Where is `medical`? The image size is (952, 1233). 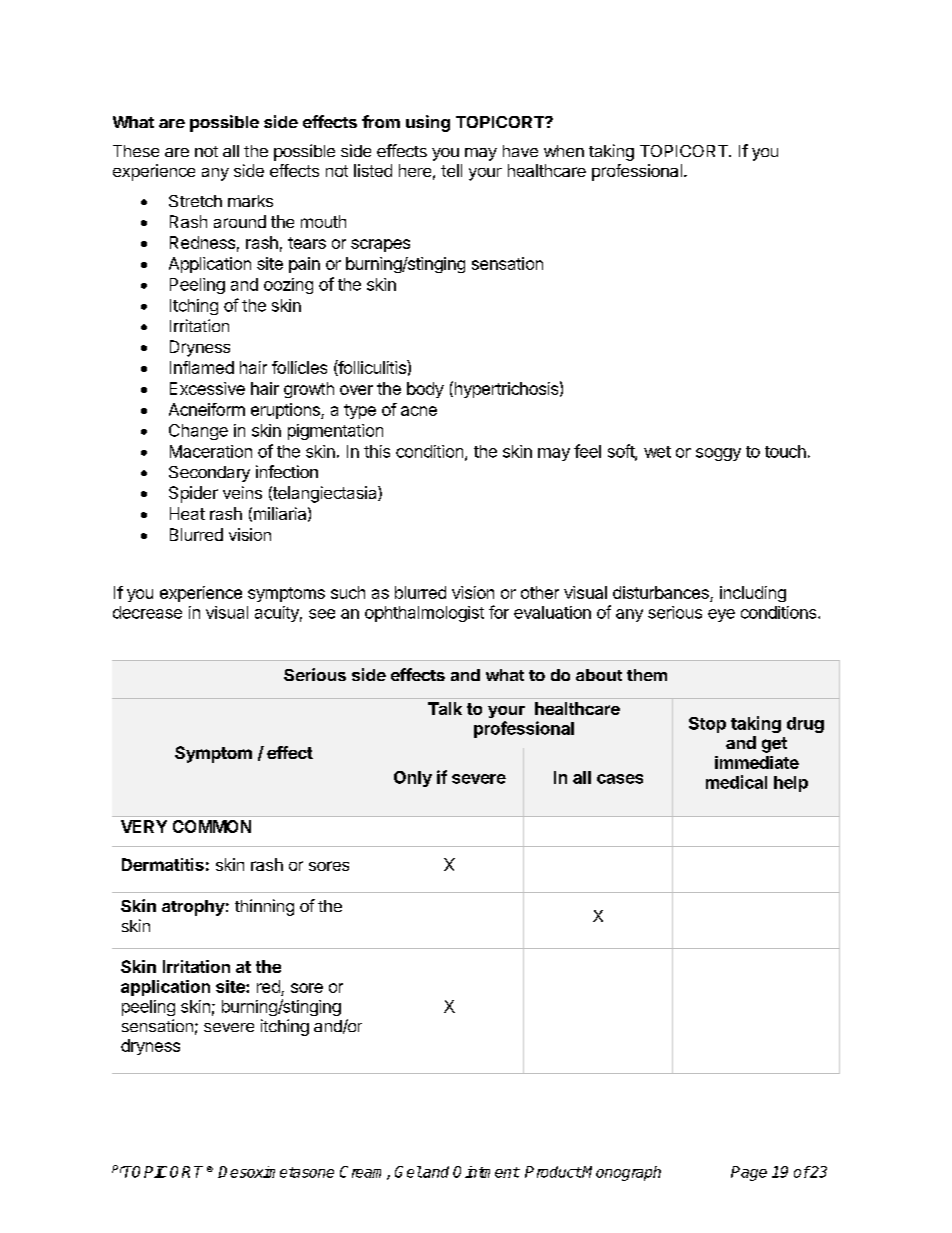 medical is located at coordinates (736, 782).
